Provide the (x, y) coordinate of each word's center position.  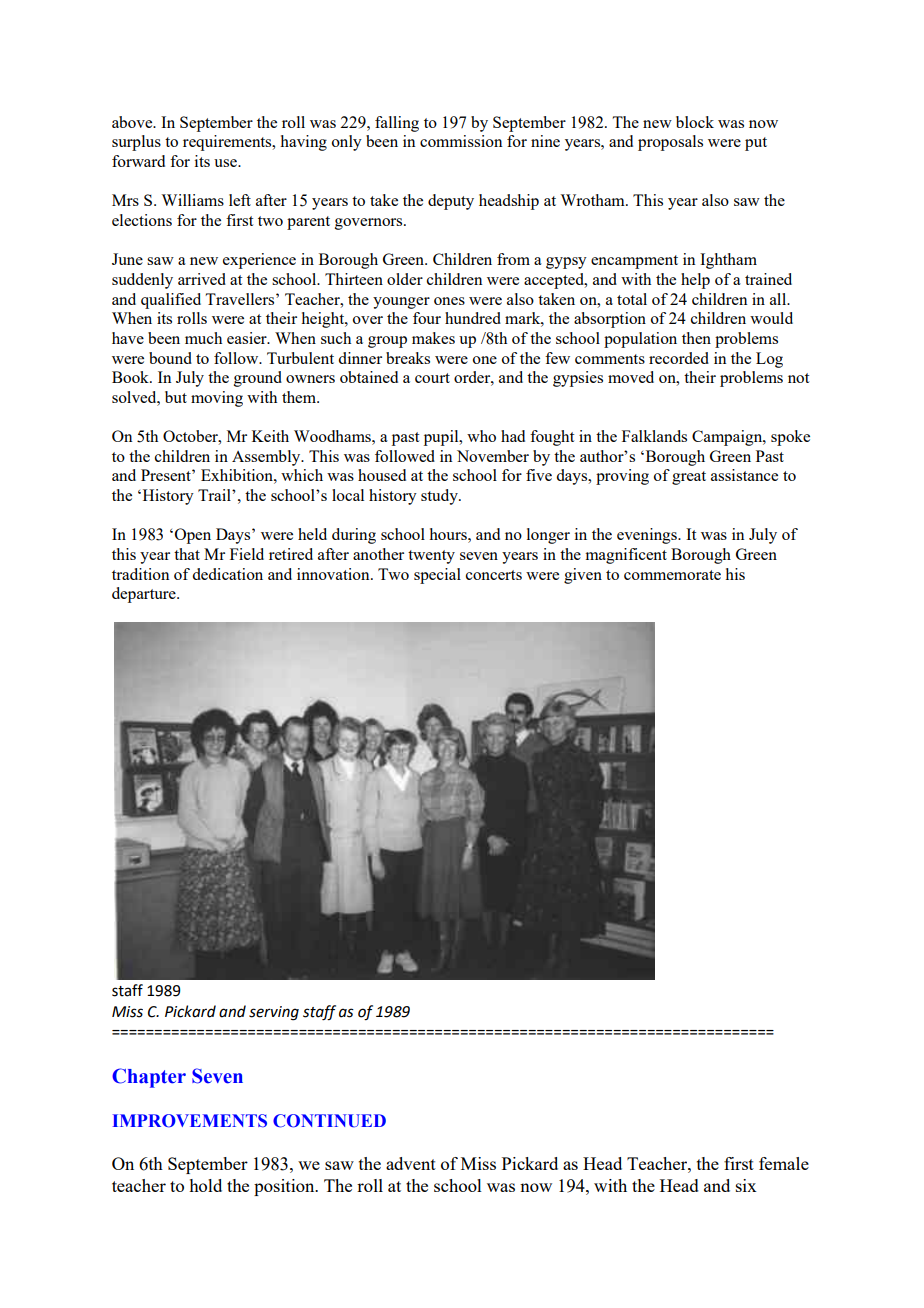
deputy (451, 202)
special (437, 576)
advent (411, 1163)
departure (145, 595)
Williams (192, 200)
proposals (670, 143)
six (746, 1185)
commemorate (672, 575)
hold (205, 1185)
